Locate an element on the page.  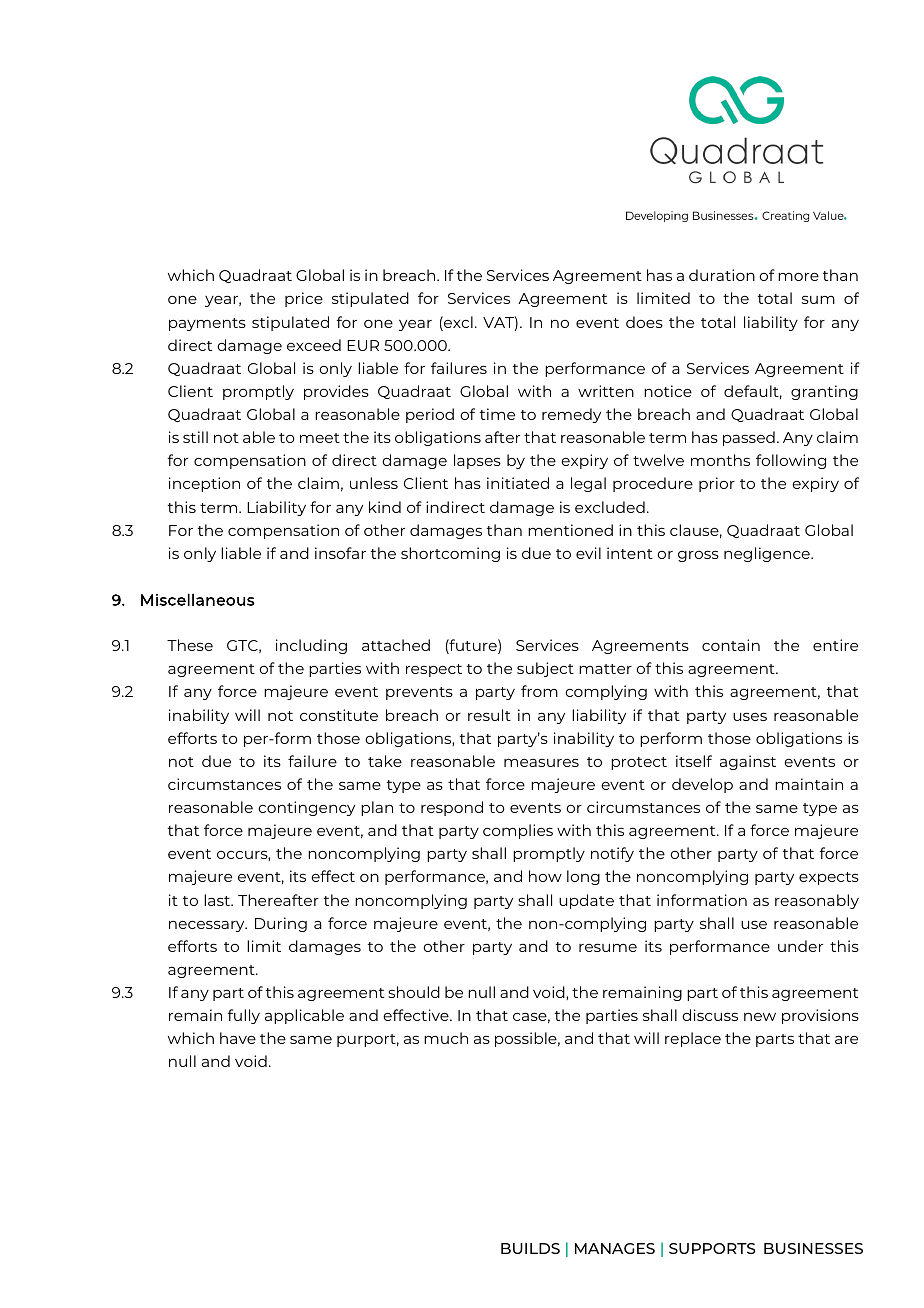
more is located at coordinates (798, 276).
